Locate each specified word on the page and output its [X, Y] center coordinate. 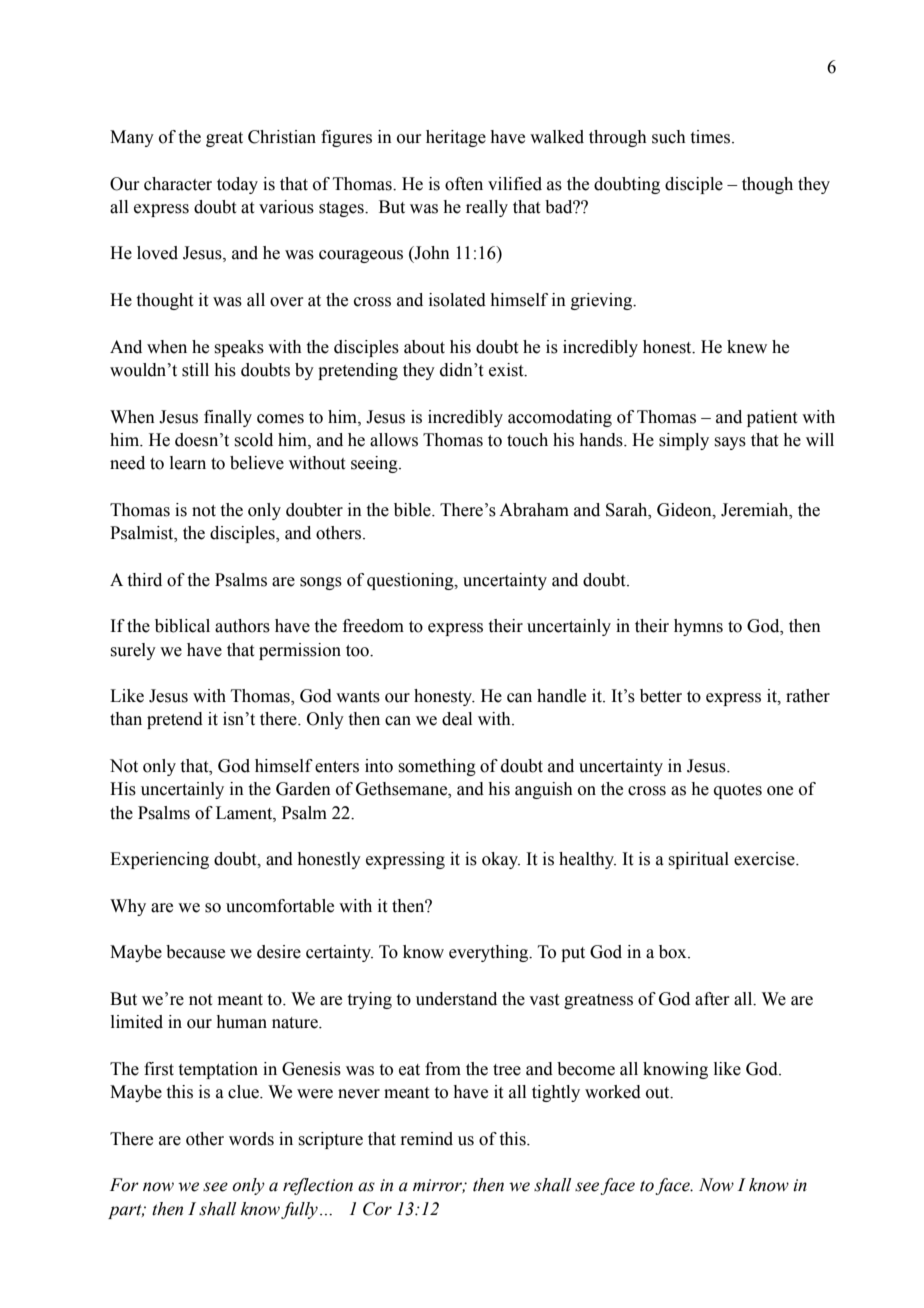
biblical [182, 626]
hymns [698, 627]
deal [457, 719]
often [464, 184]
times [712, 137]
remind [426, 1139]
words [251, 1139]
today [237, 185]
